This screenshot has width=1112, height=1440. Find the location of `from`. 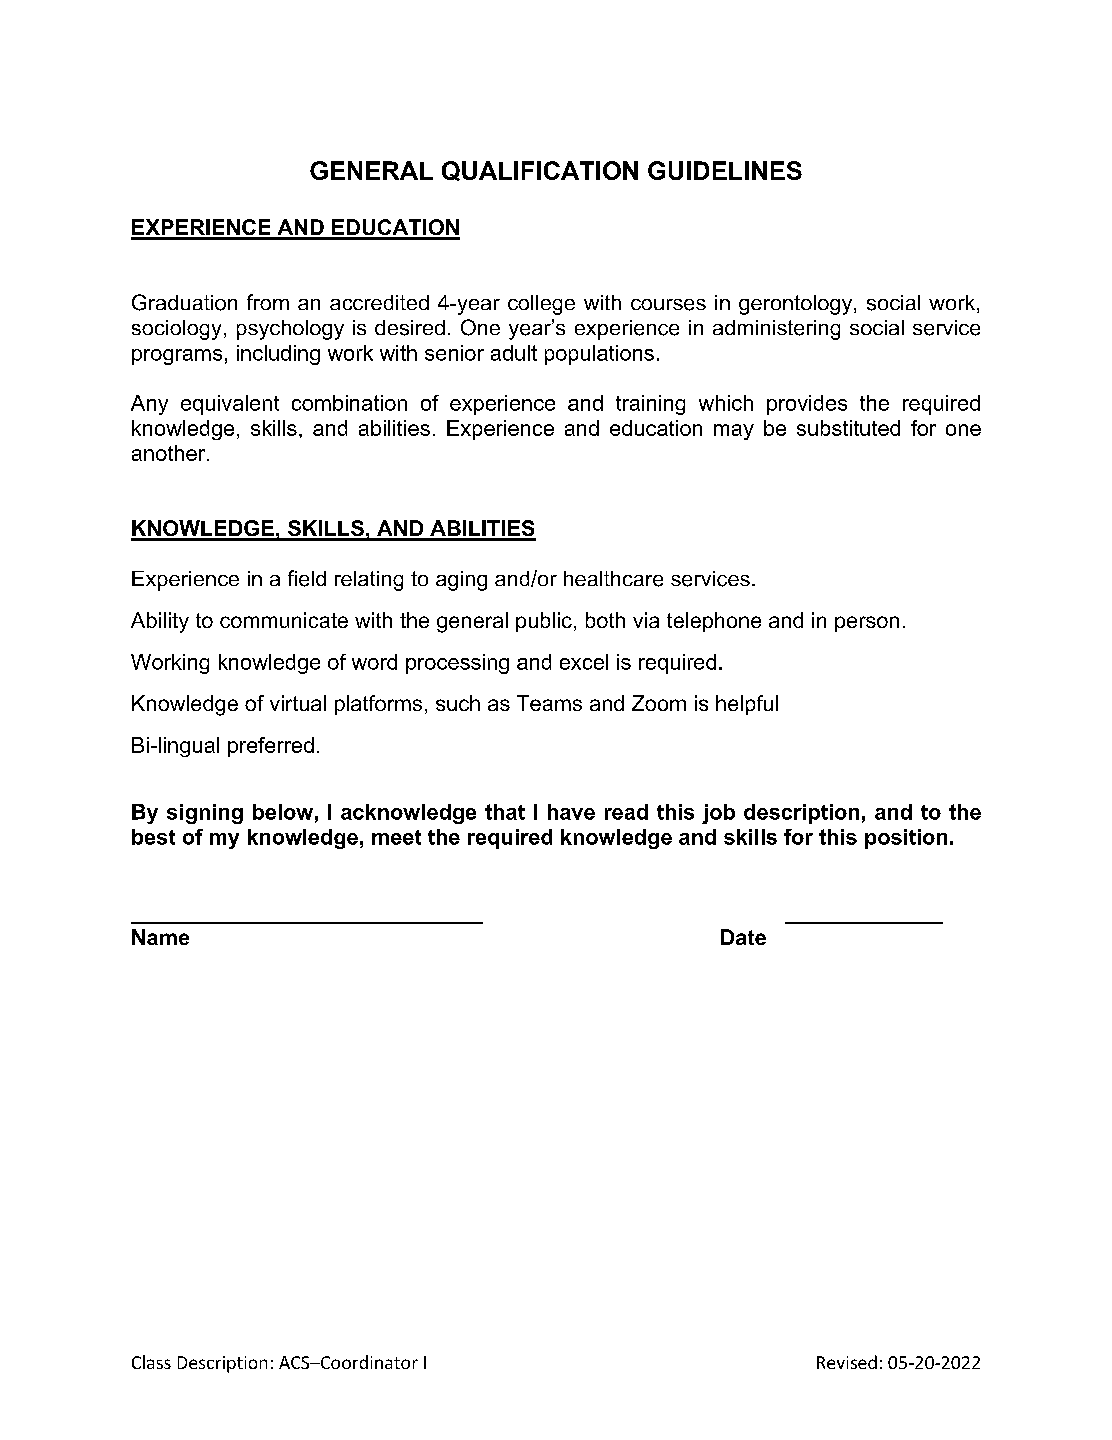

from is located at coordinates (268, 302).
